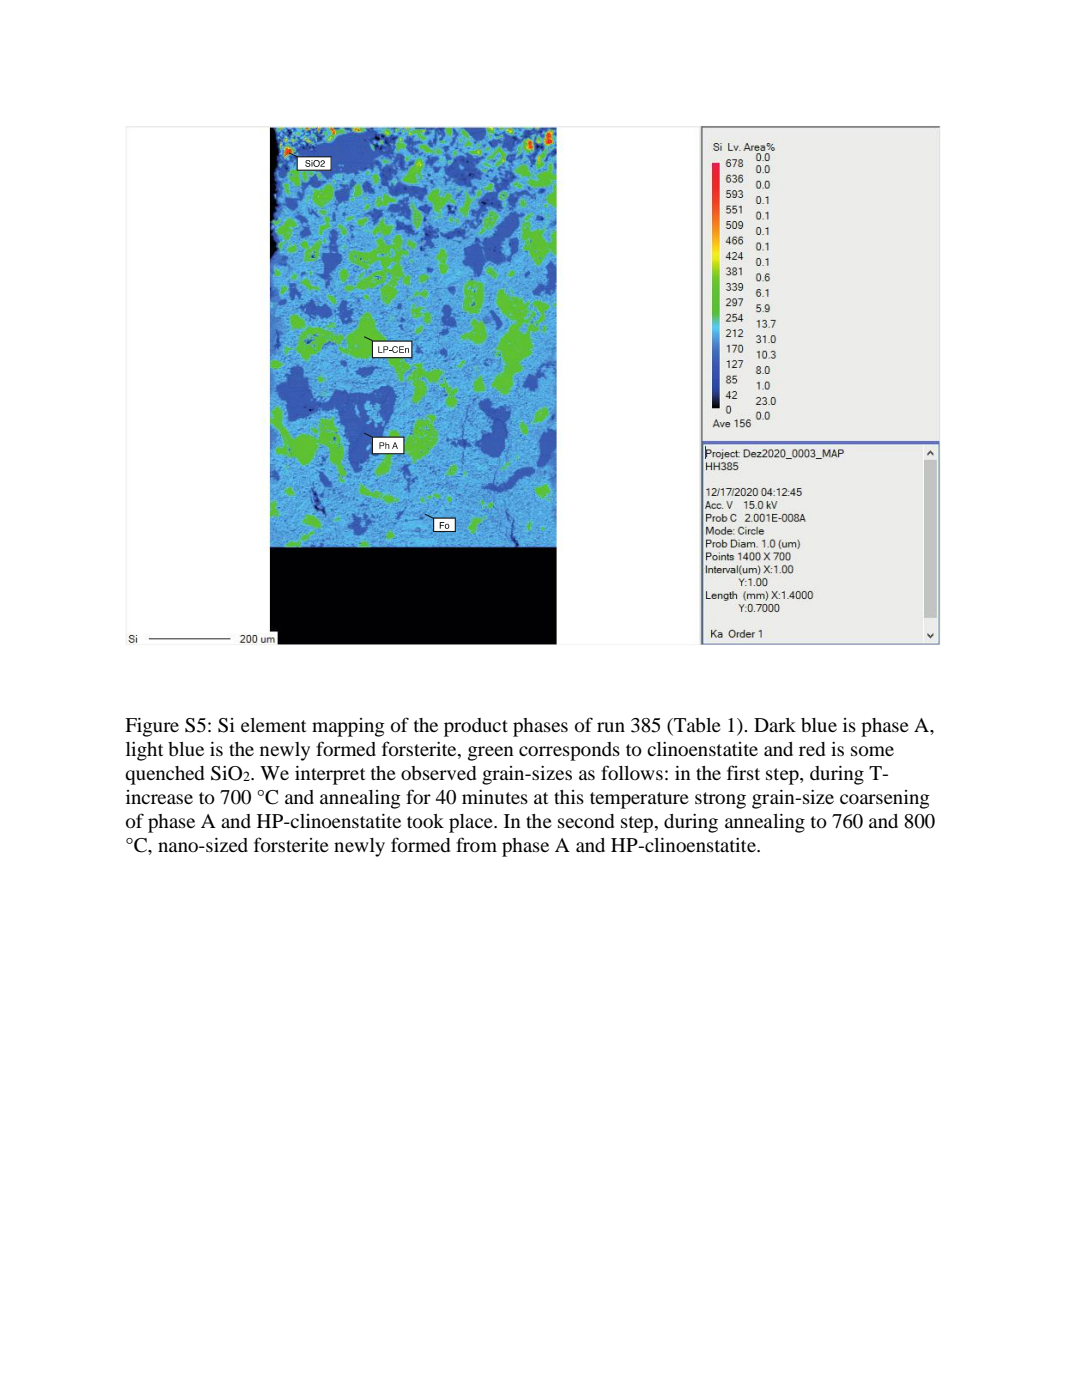  What do you see at coordinates (273, 725) in the page?
I see `element` at bounding box center [273, 725].
